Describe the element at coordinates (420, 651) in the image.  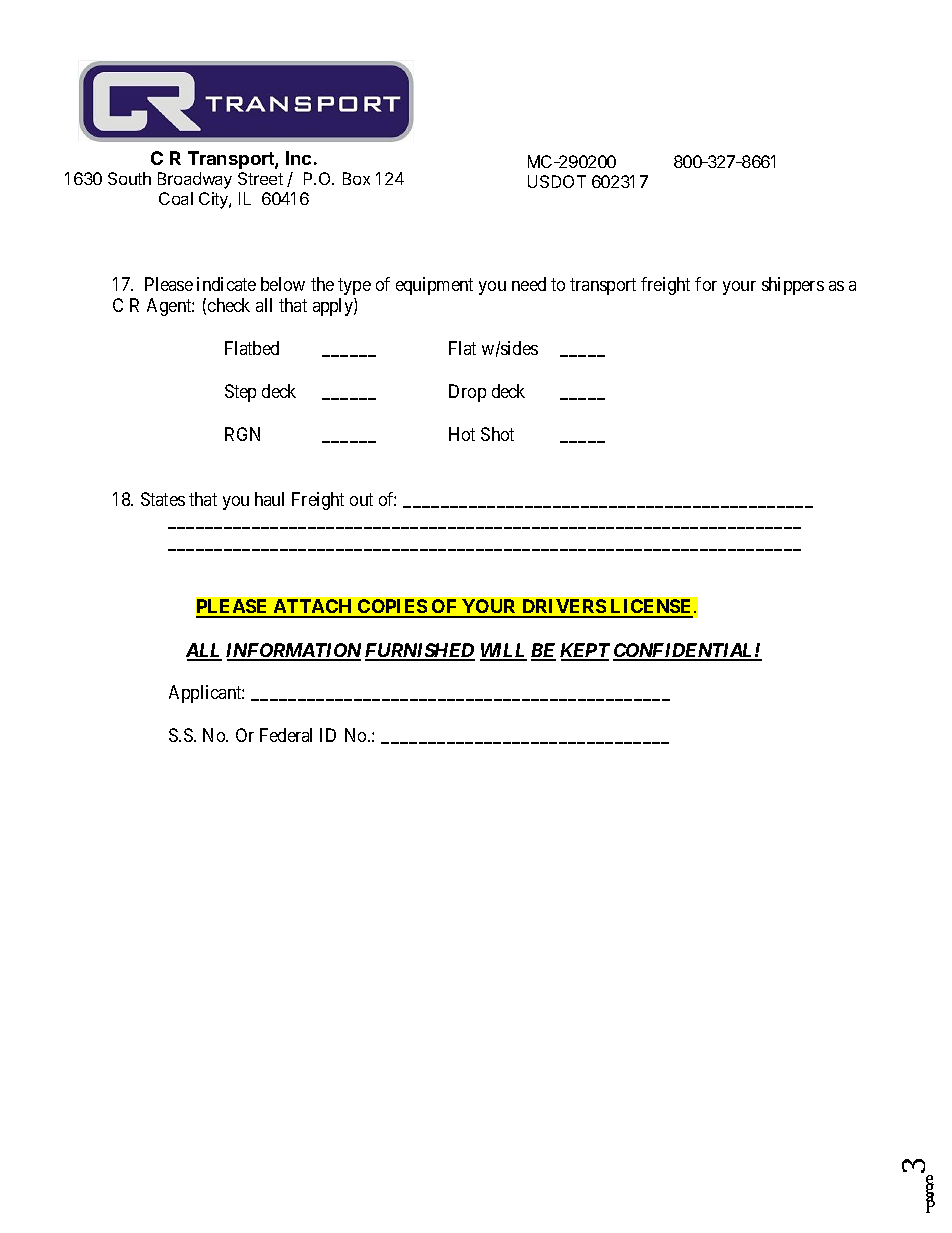
I see `FURNISHED` at that location.
